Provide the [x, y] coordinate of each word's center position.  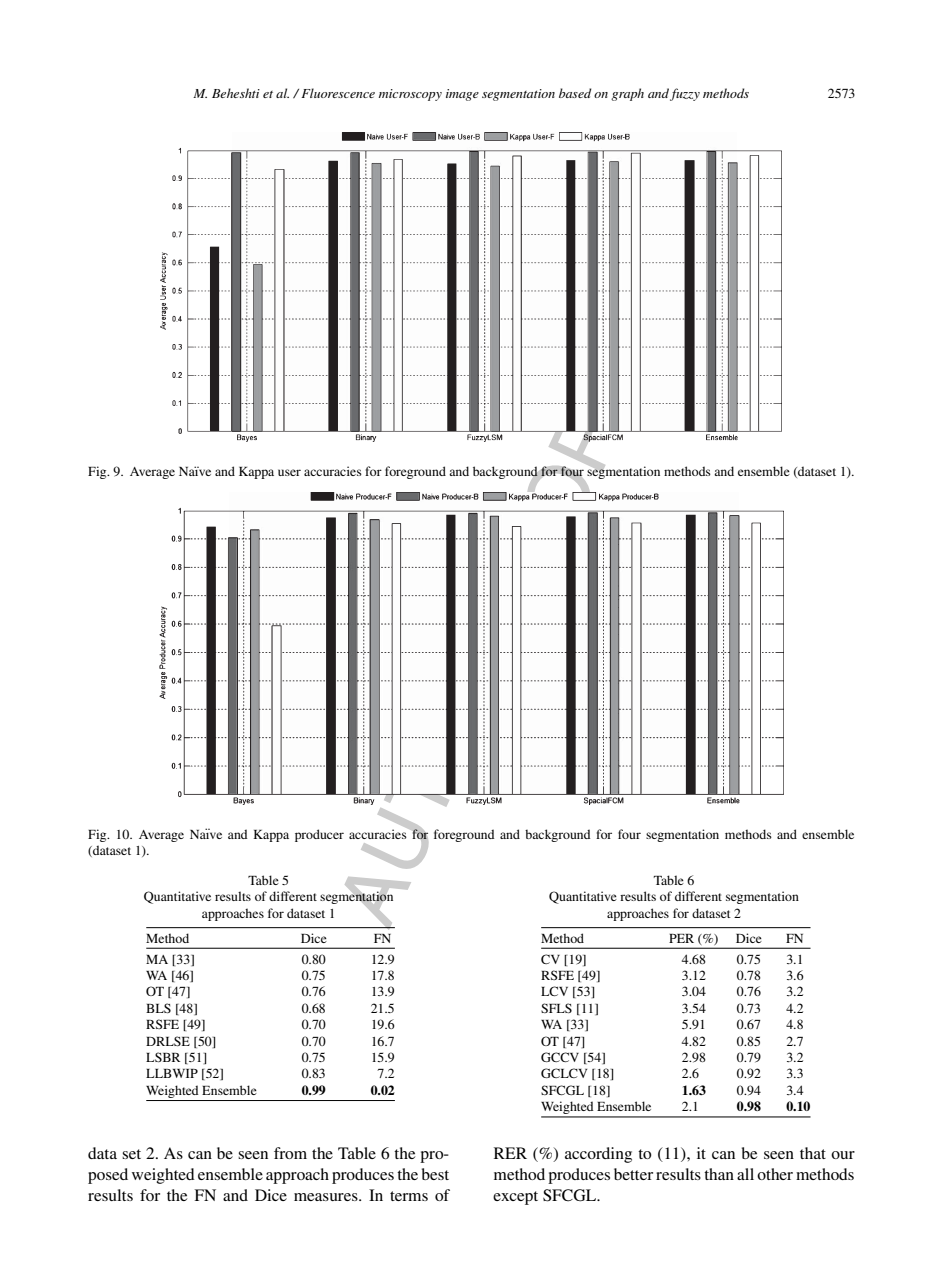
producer [319, 835]
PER [681, 938]
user [289, 472]
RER [510, 1153]
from [290, 1153]
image [462, 95]
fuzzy [685, 94]
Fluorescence [338, 93]
